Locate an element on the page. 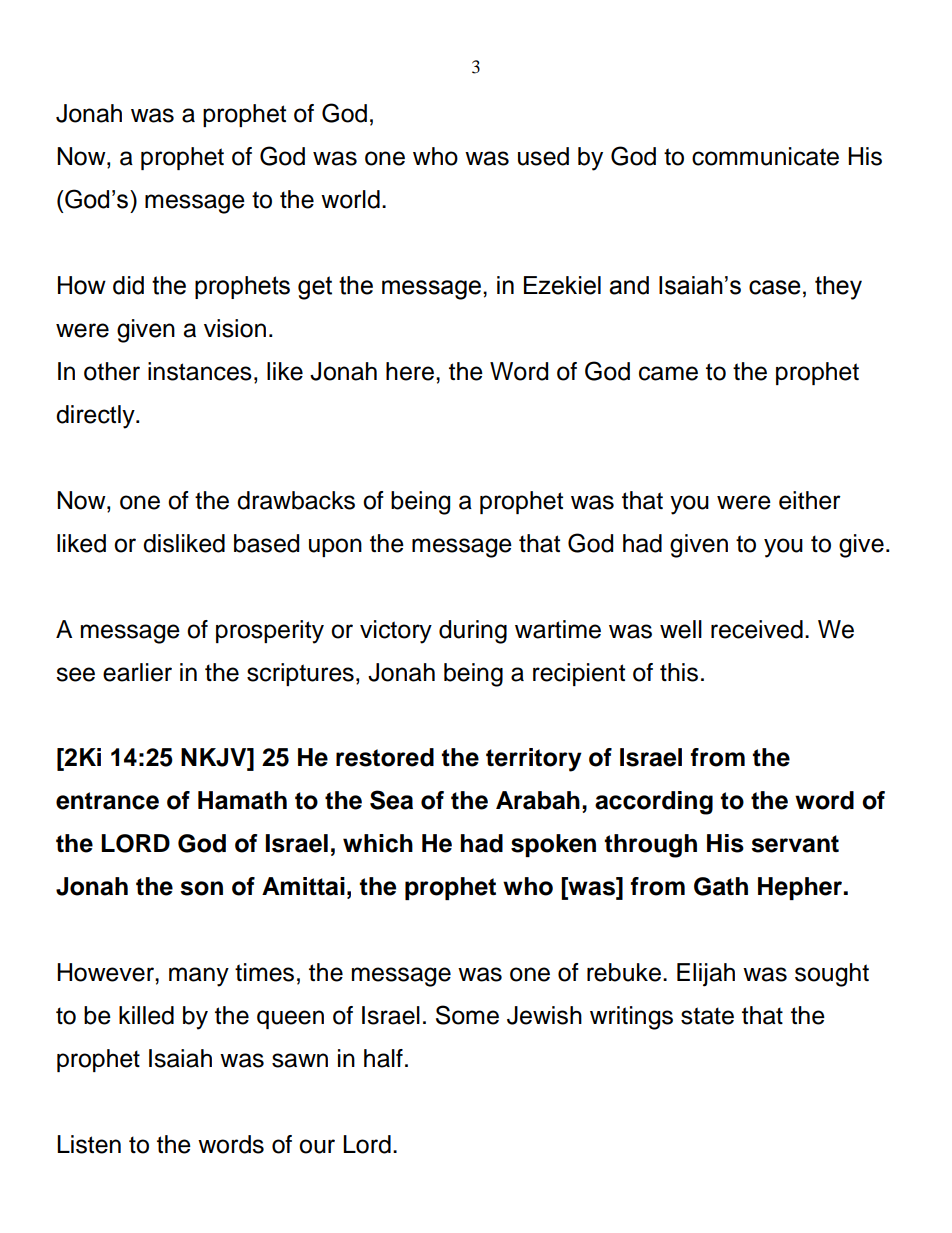  communicate is located at coordinates (765, 156).
